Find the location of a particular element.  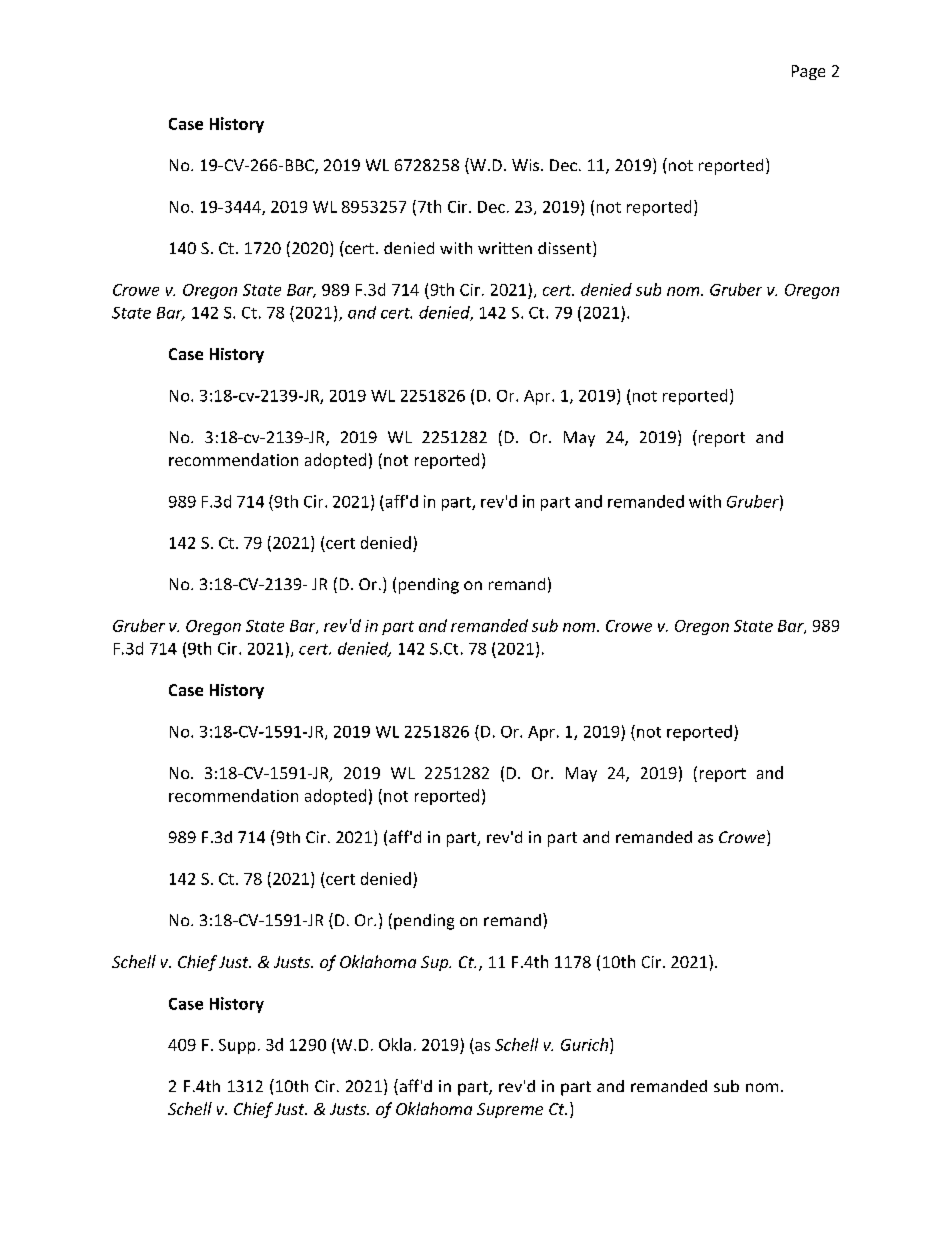

Wis is located at coordinates (527, 165).
